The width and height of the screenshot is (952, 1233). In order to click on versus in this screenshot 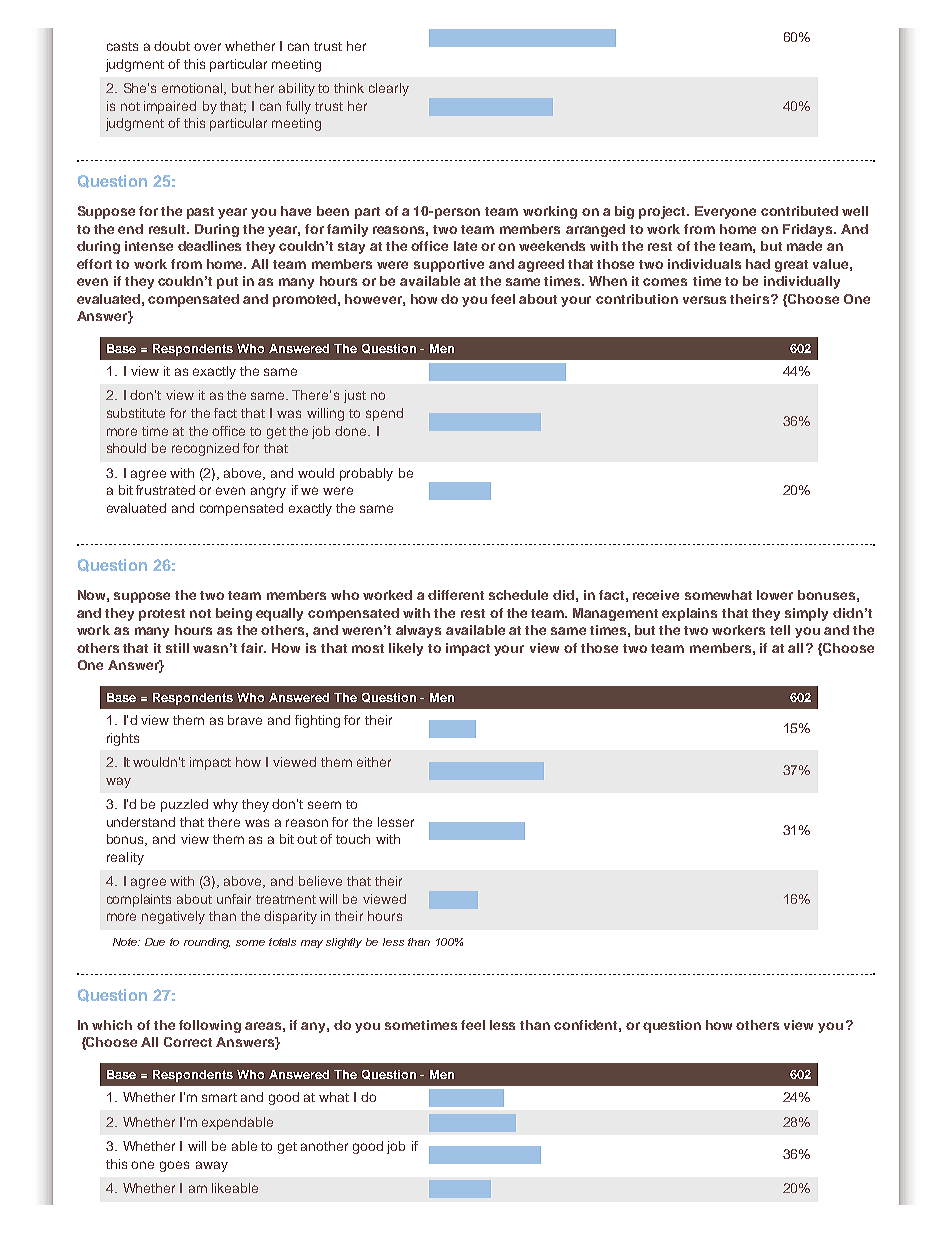, I will do `click(704, 300)`.
